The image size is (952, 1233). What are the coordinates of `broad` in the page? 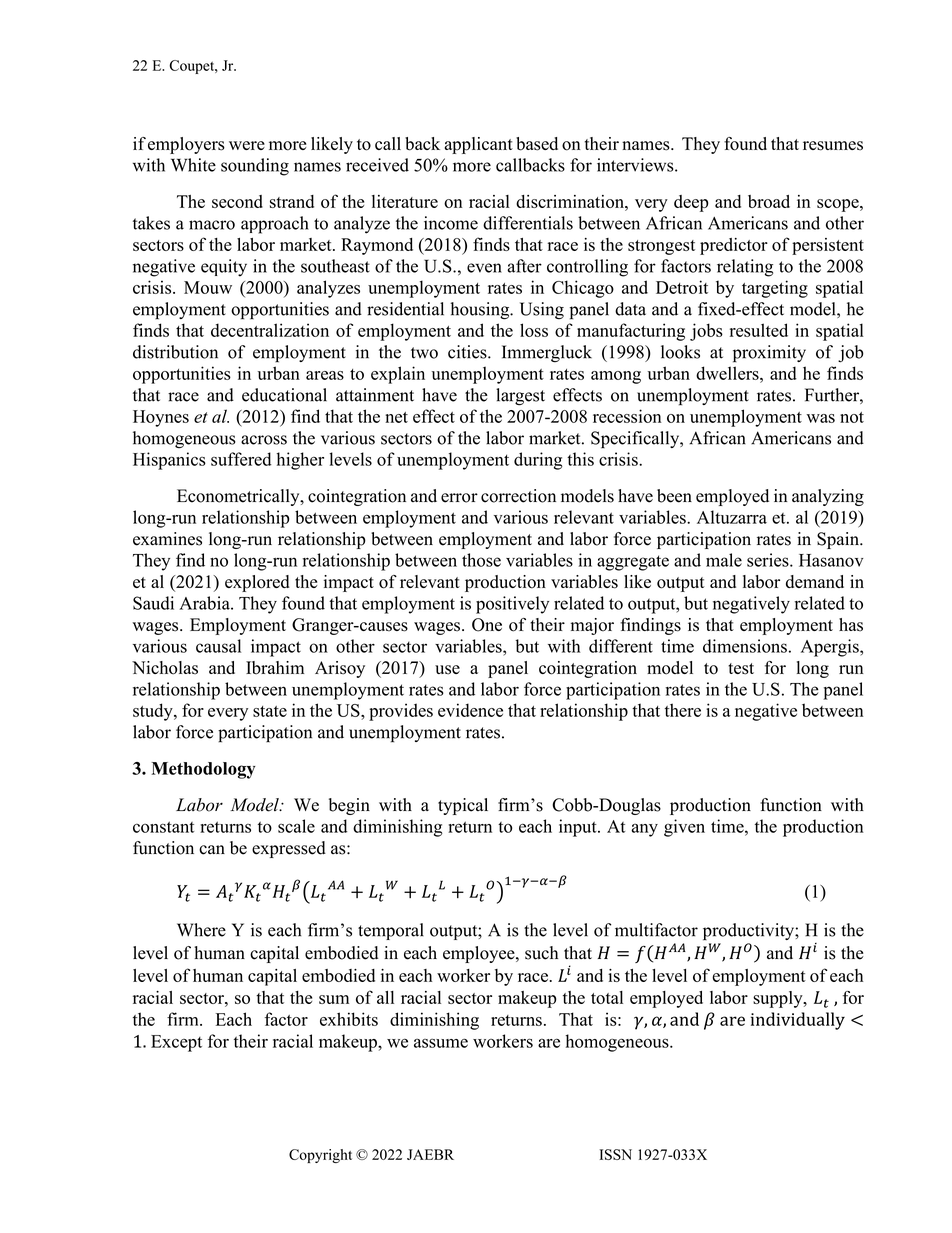 It's located at (769, 201).
